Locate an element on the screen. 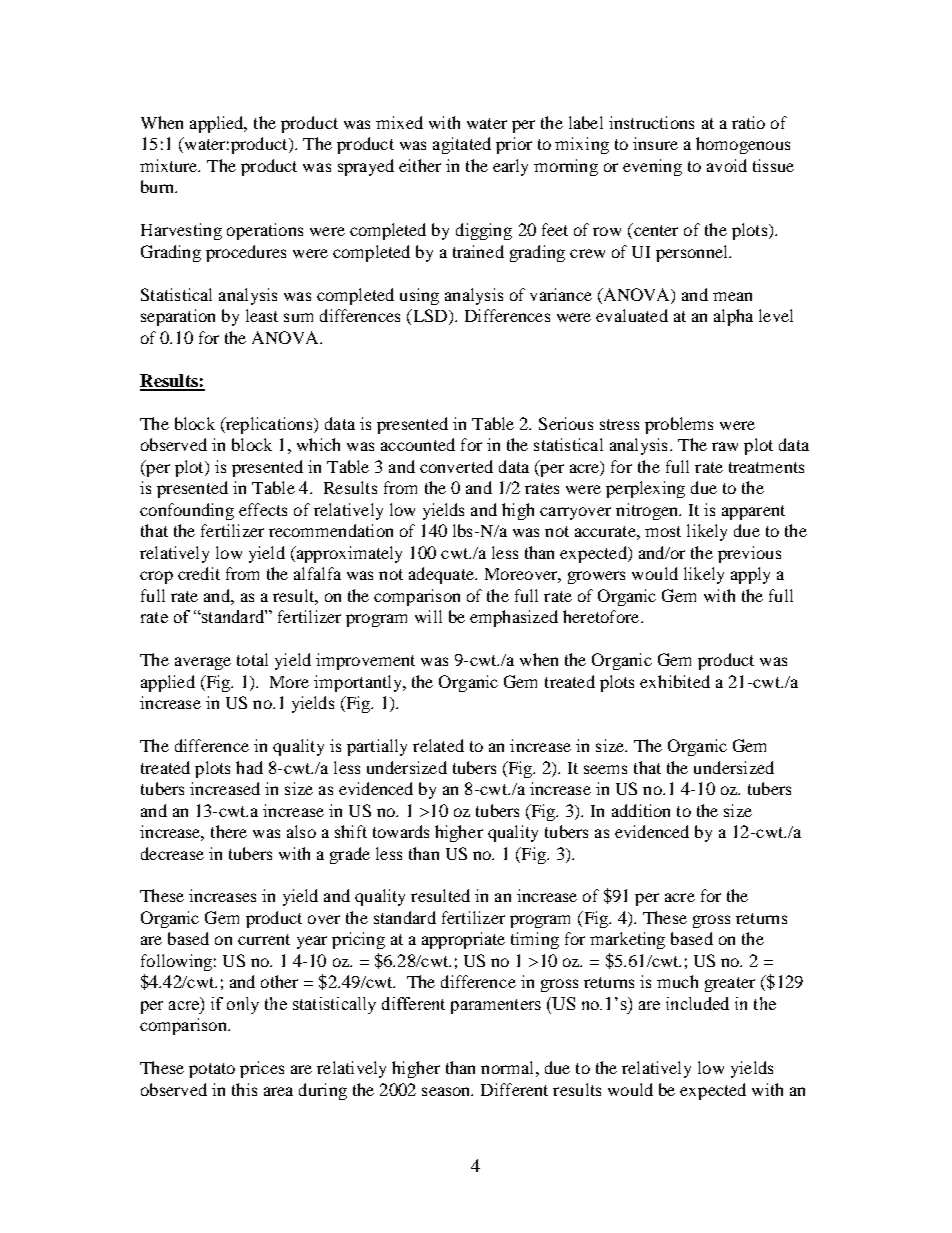  agitated is located at coordinates (462, 145).
